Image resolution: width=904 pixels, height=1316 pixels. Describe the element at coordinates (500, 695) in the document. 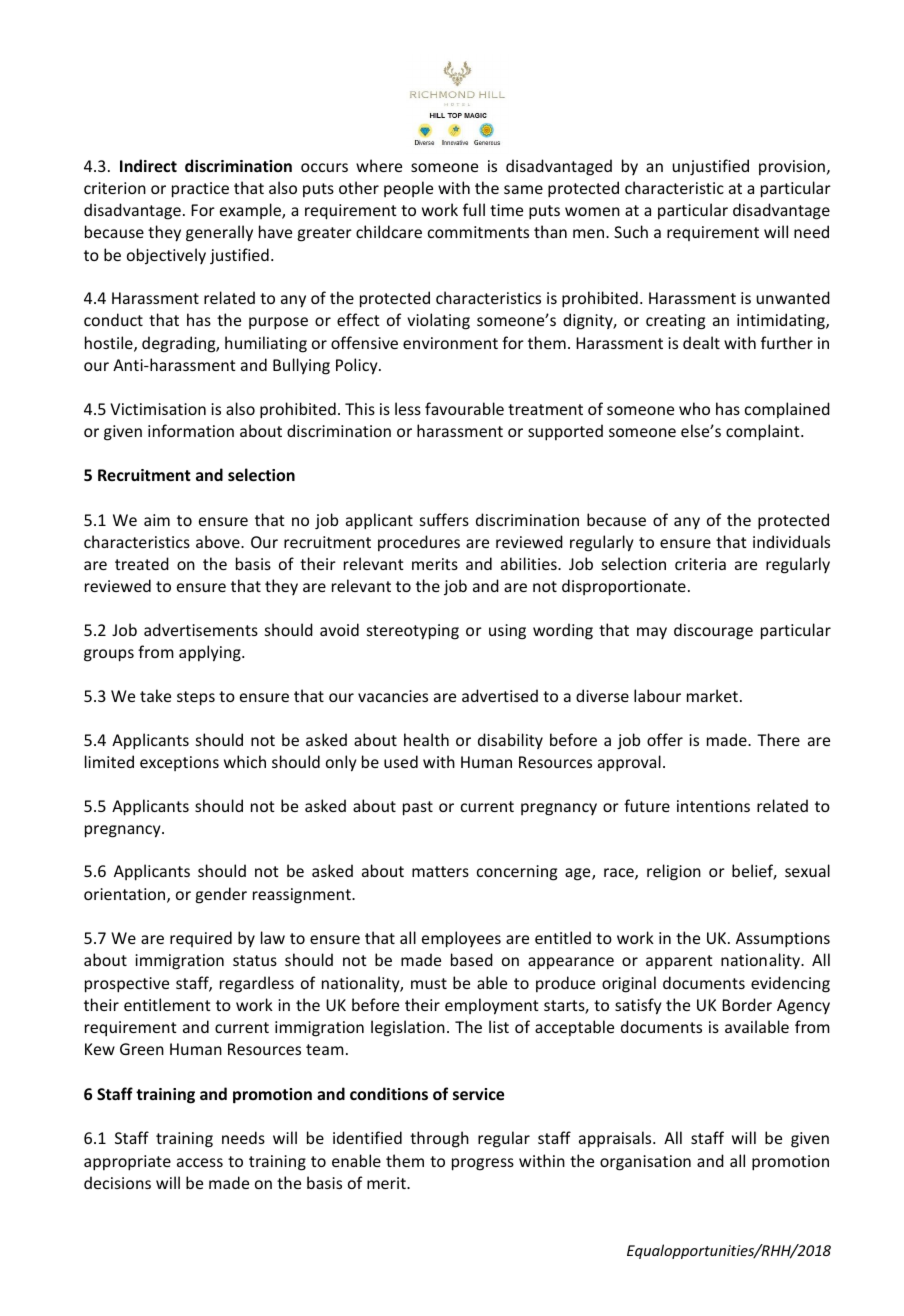

I see `advertised` at that location.
